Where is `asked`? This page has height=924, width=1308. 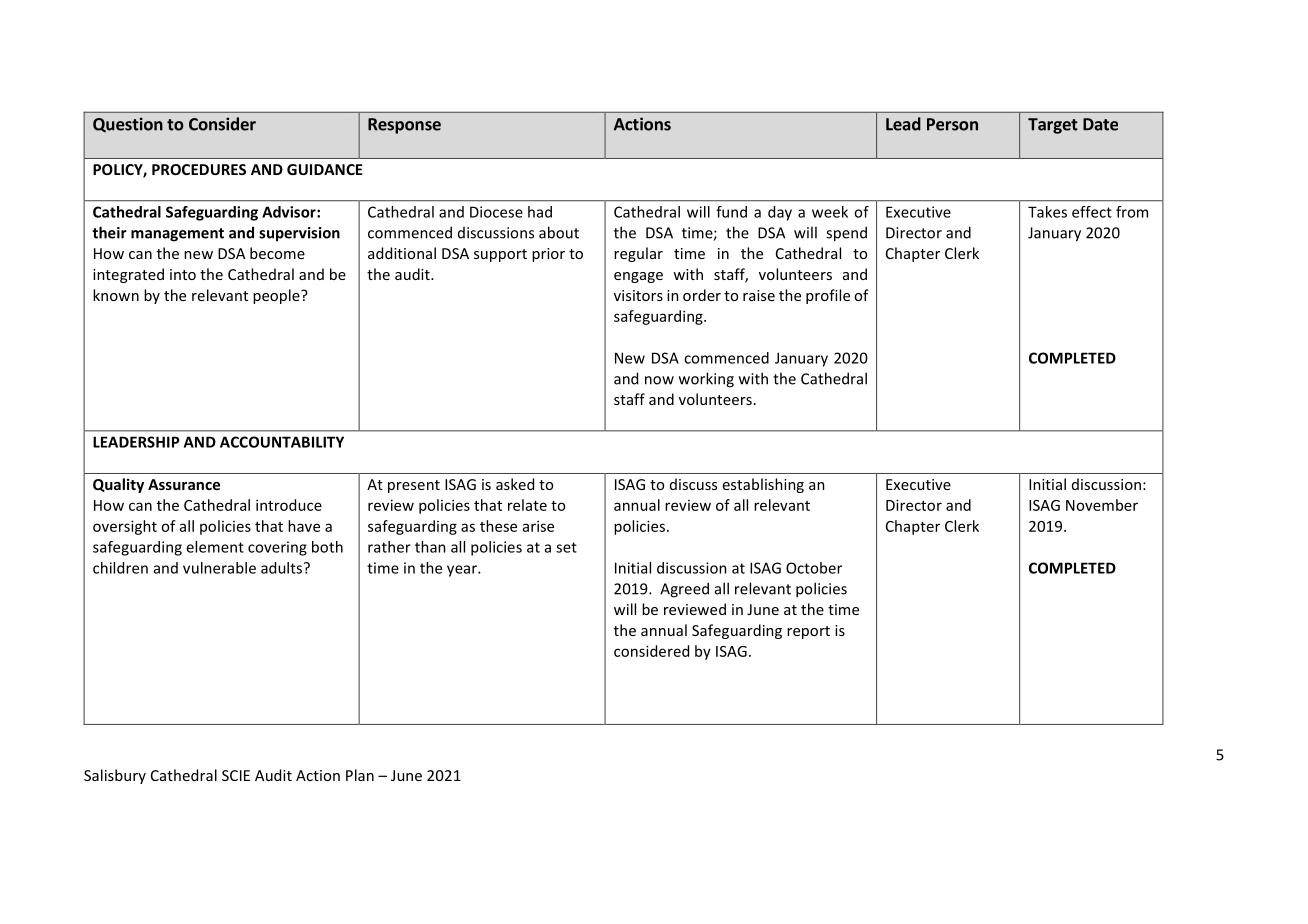 asked is located at coordinates (515, 484).
